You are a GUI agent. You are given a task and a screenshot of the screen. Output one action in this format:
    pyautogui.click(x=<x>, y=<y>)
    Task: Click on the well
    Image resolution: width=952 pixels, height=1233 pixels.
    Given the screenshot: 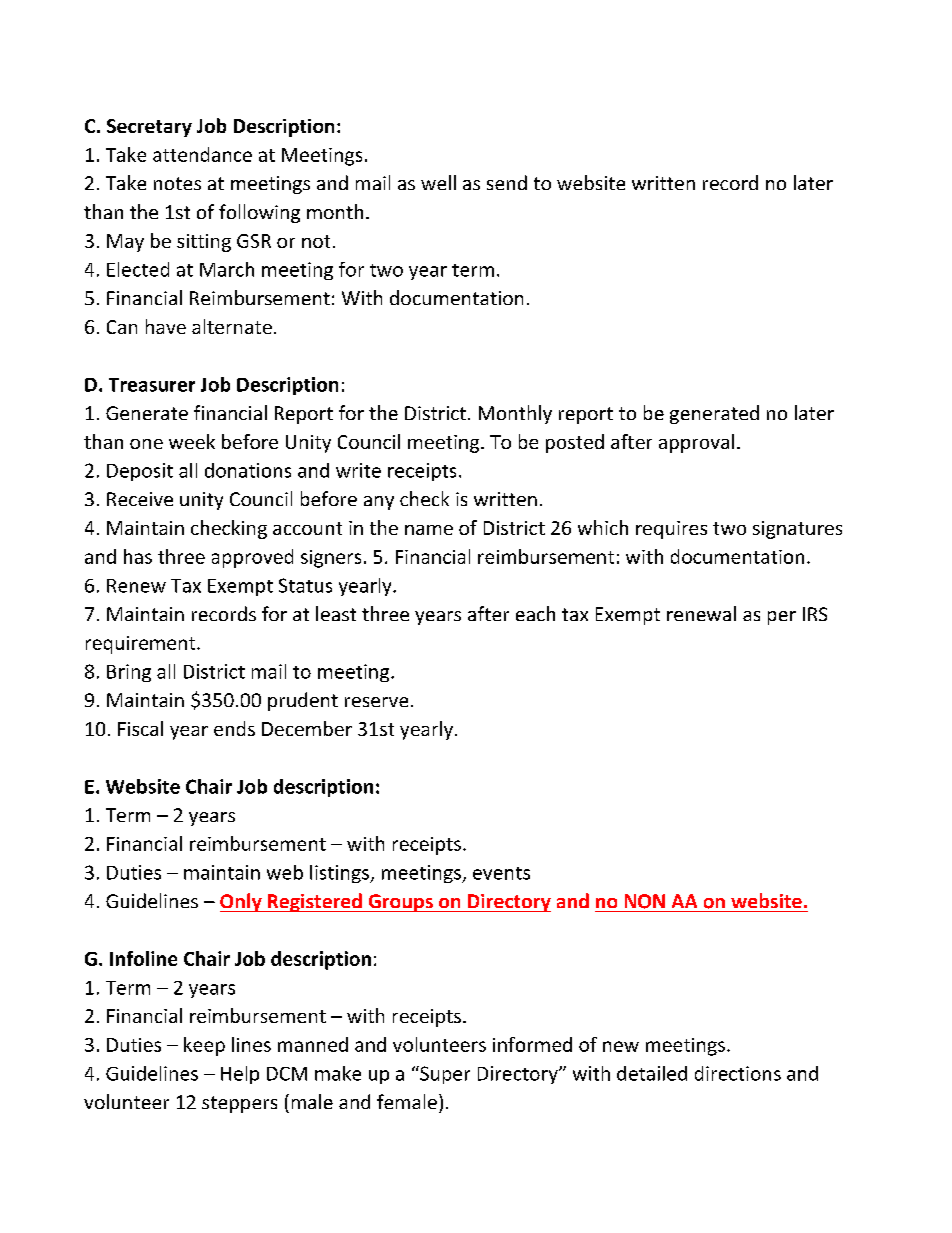 What is the action you would take?
    pyautogui.click(x=438, y=182)
